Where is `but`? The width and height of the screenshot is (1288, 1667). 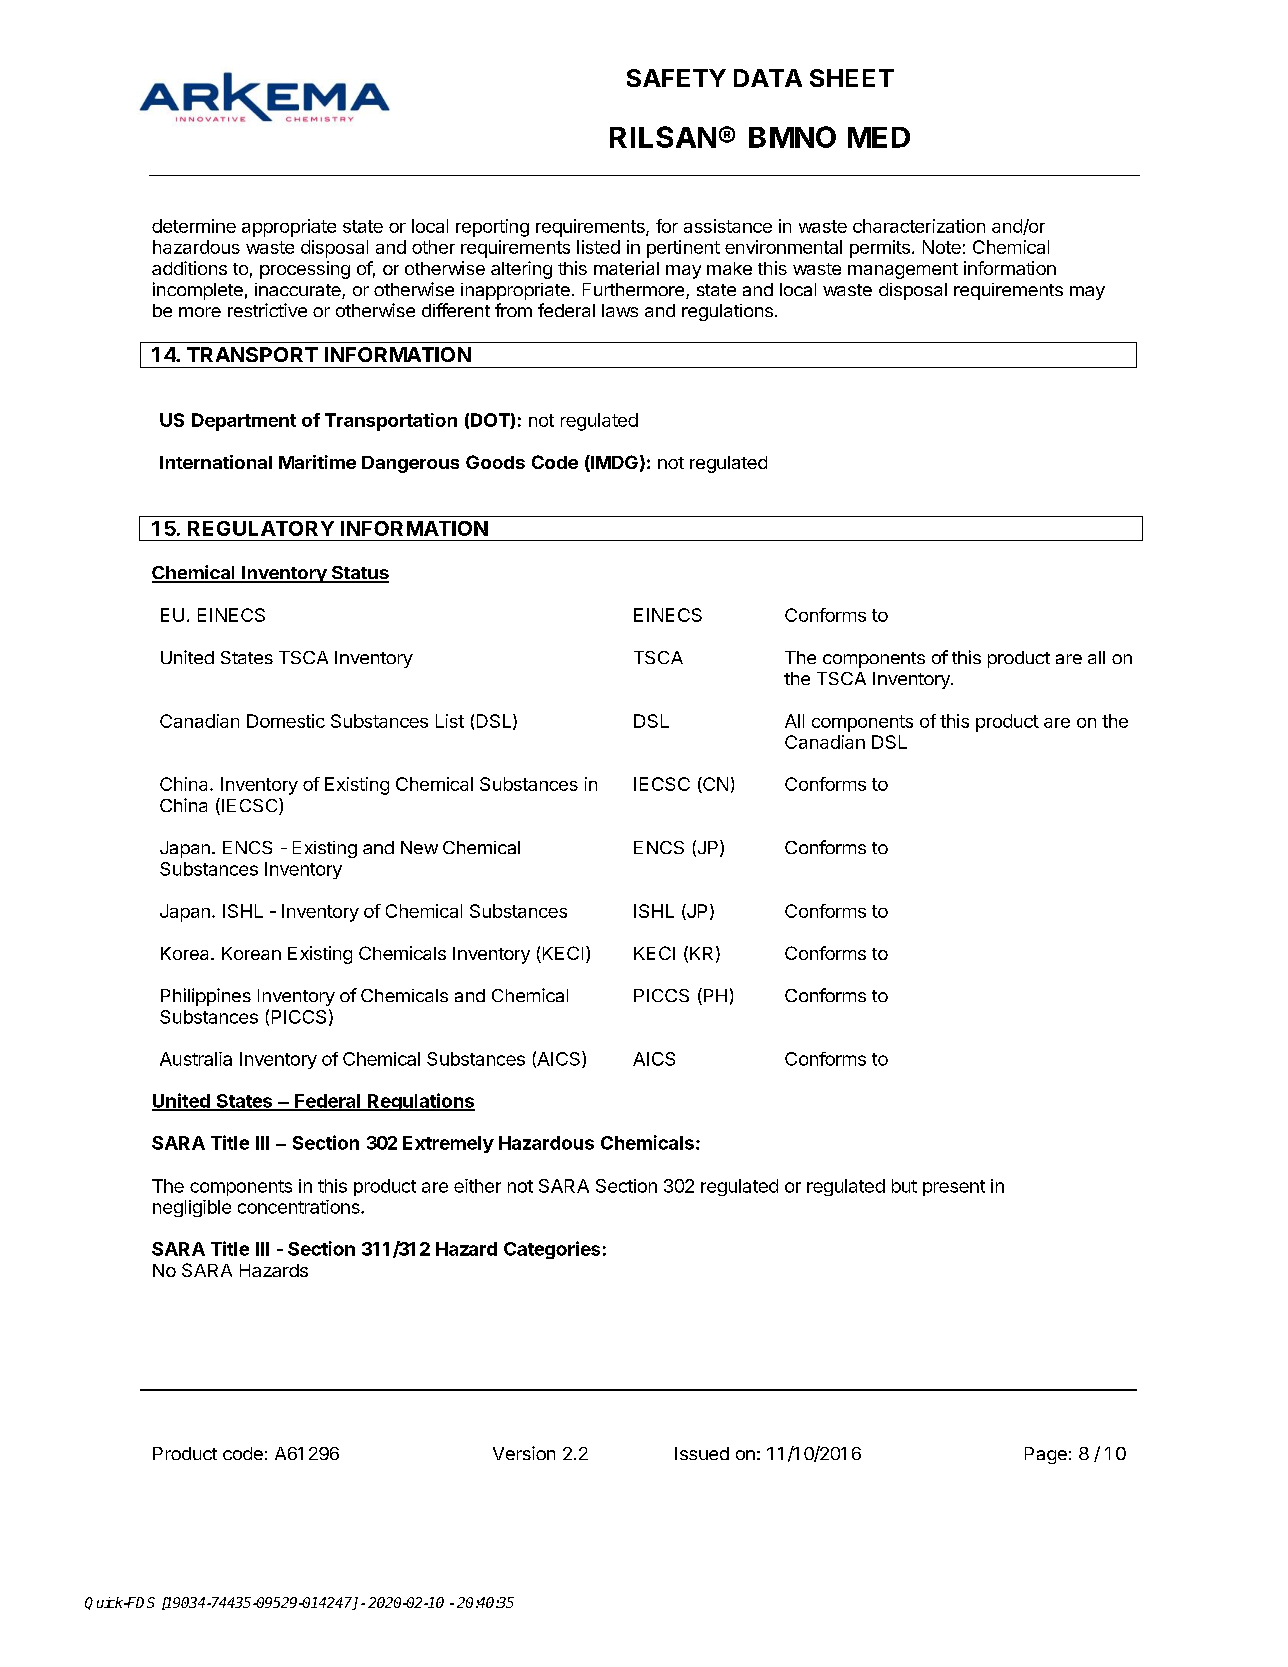
but is located at coordinates (904, 1186).
